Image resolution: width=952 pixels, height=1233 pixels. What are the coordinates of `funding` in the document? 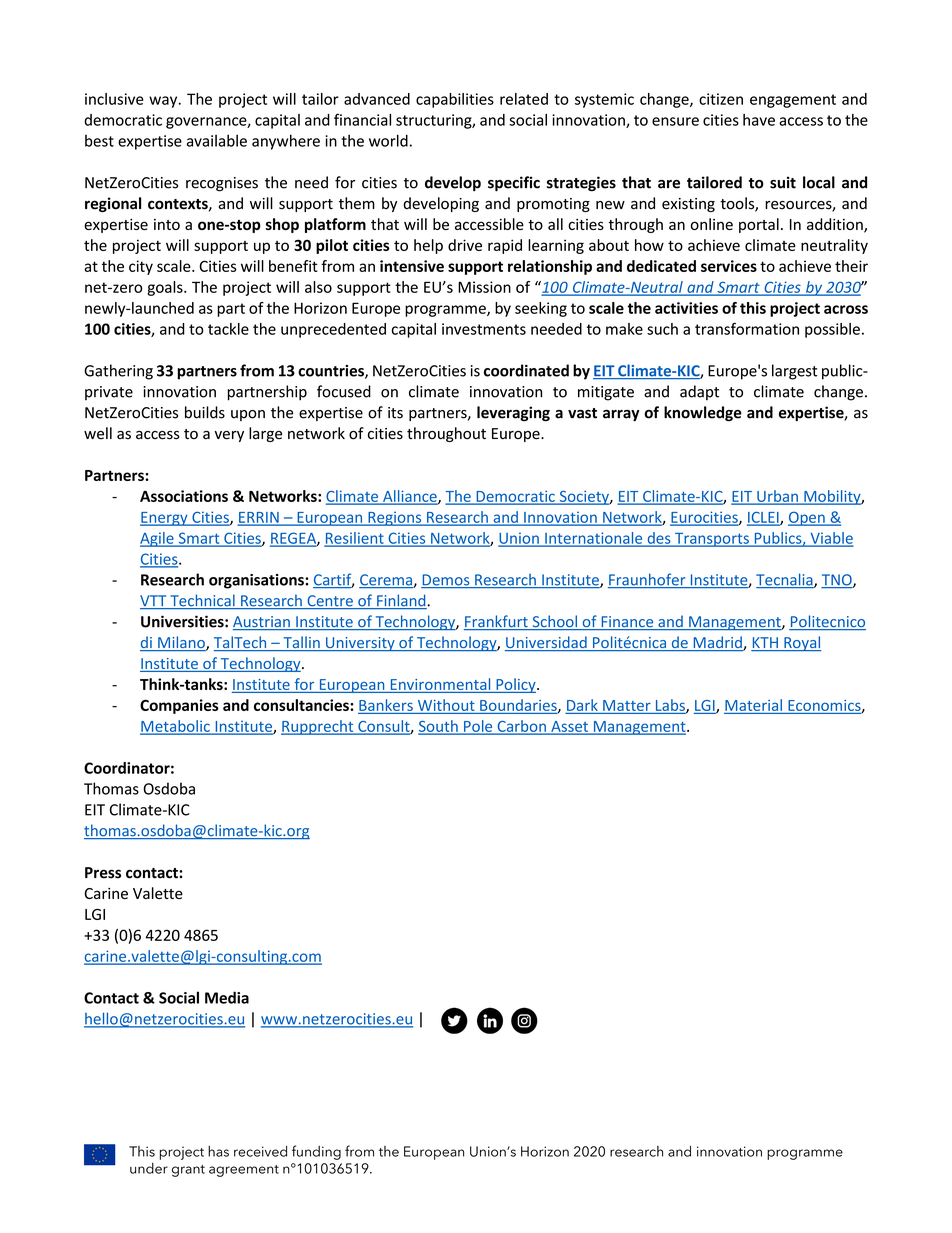 It's located at (316, 1152).
